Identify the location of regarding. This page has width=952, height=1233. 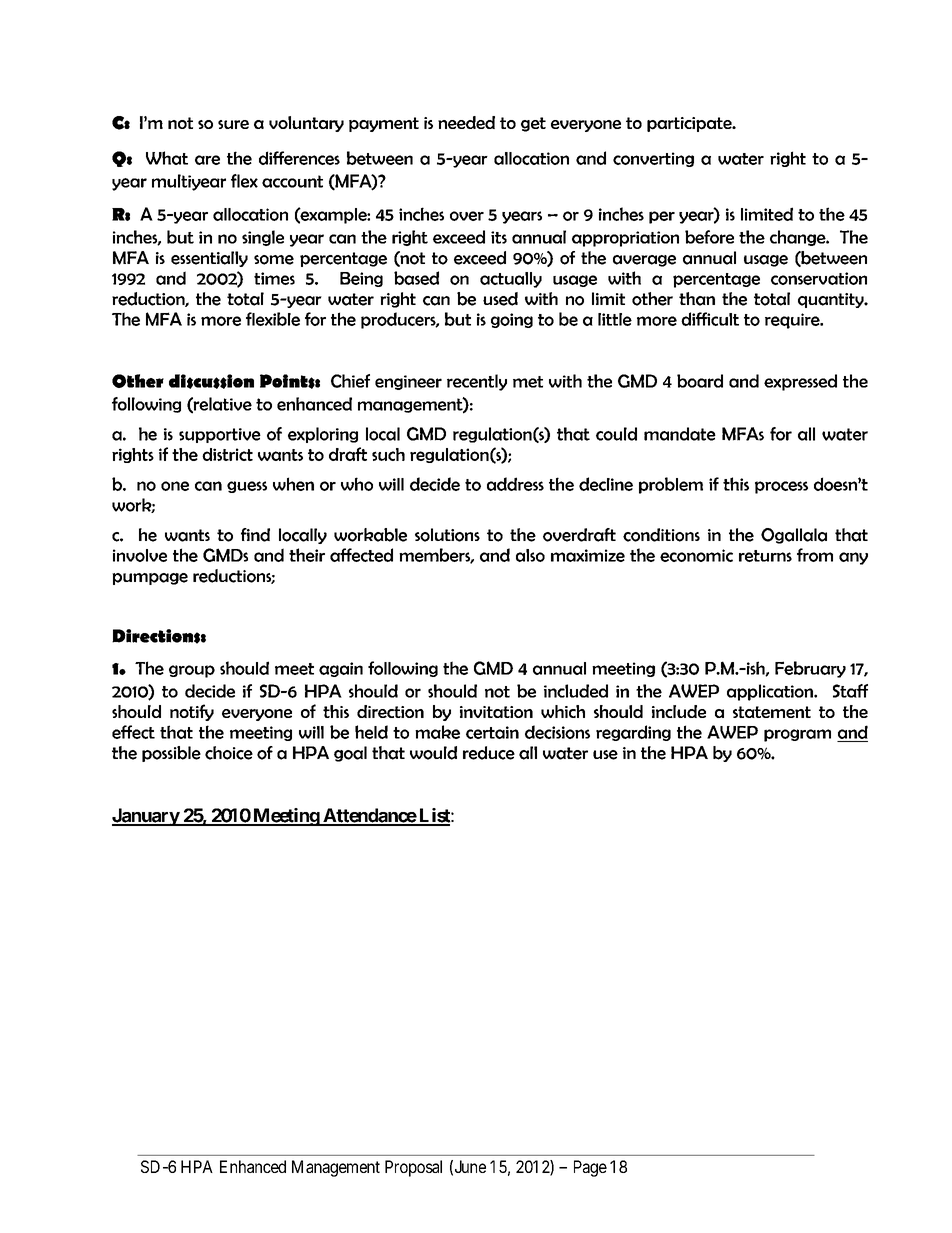
(633, 733).
